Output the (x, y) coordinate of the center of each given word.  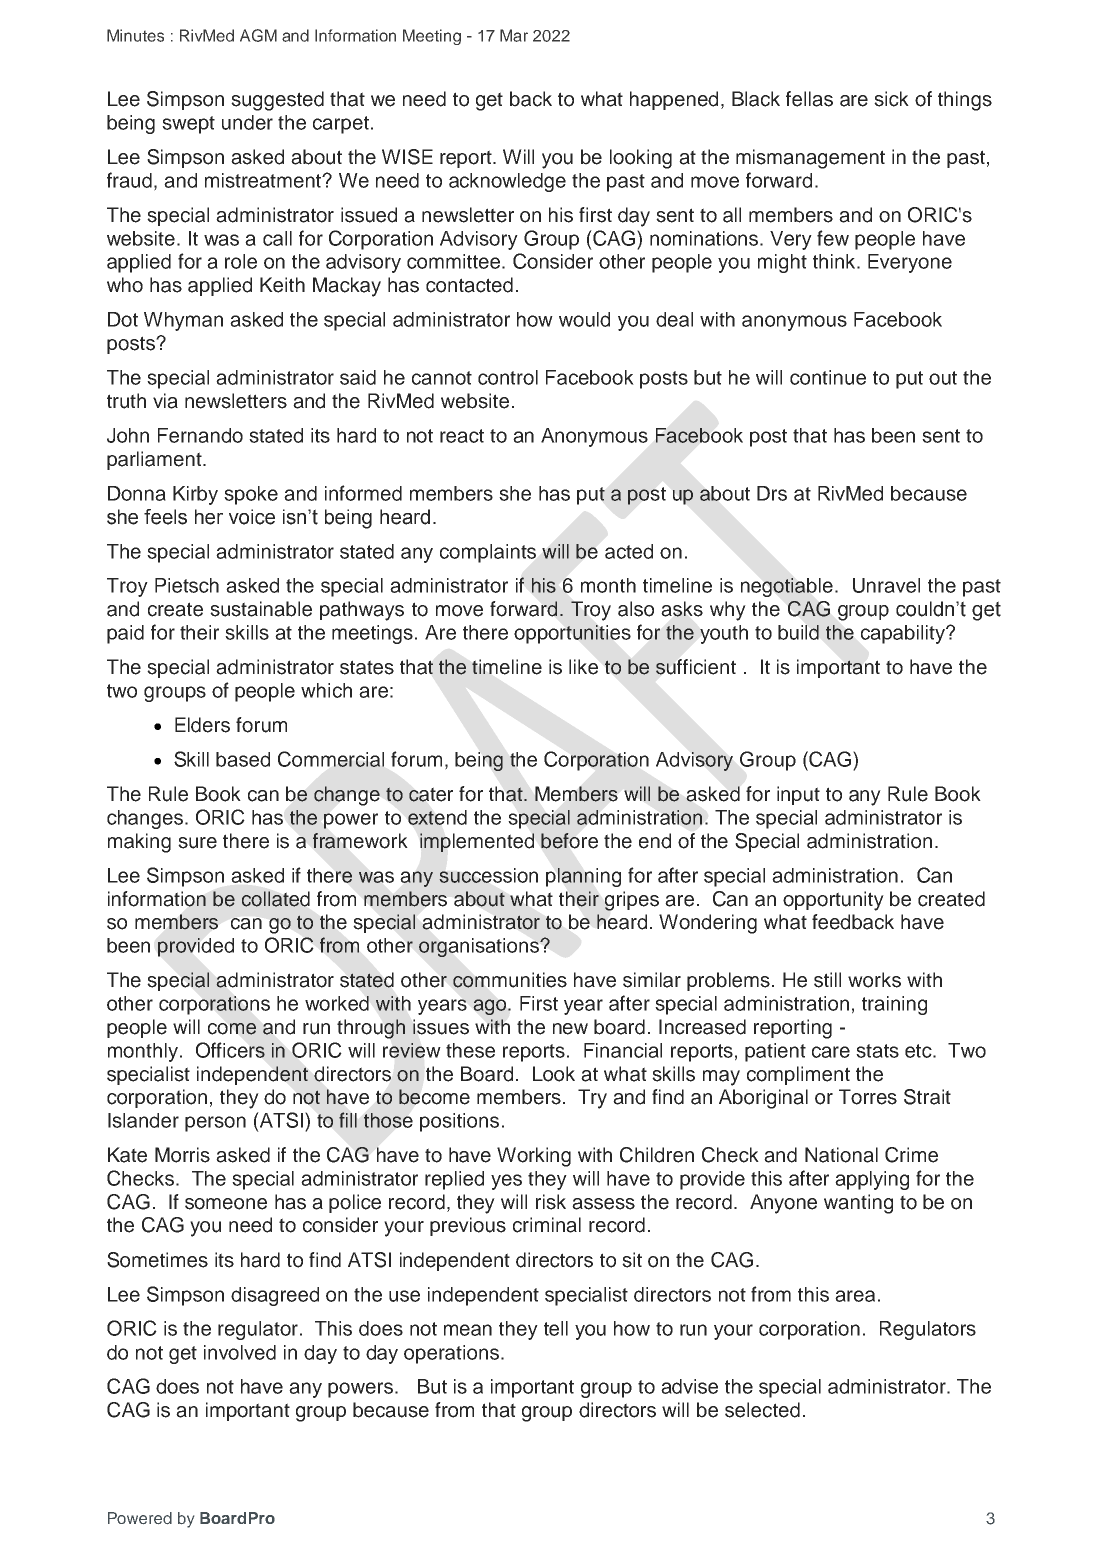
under (247, 122)
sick (891, 99)
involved (240, 1352)
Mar (514, 35)
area (855, 1296)
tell (556, 1328)
